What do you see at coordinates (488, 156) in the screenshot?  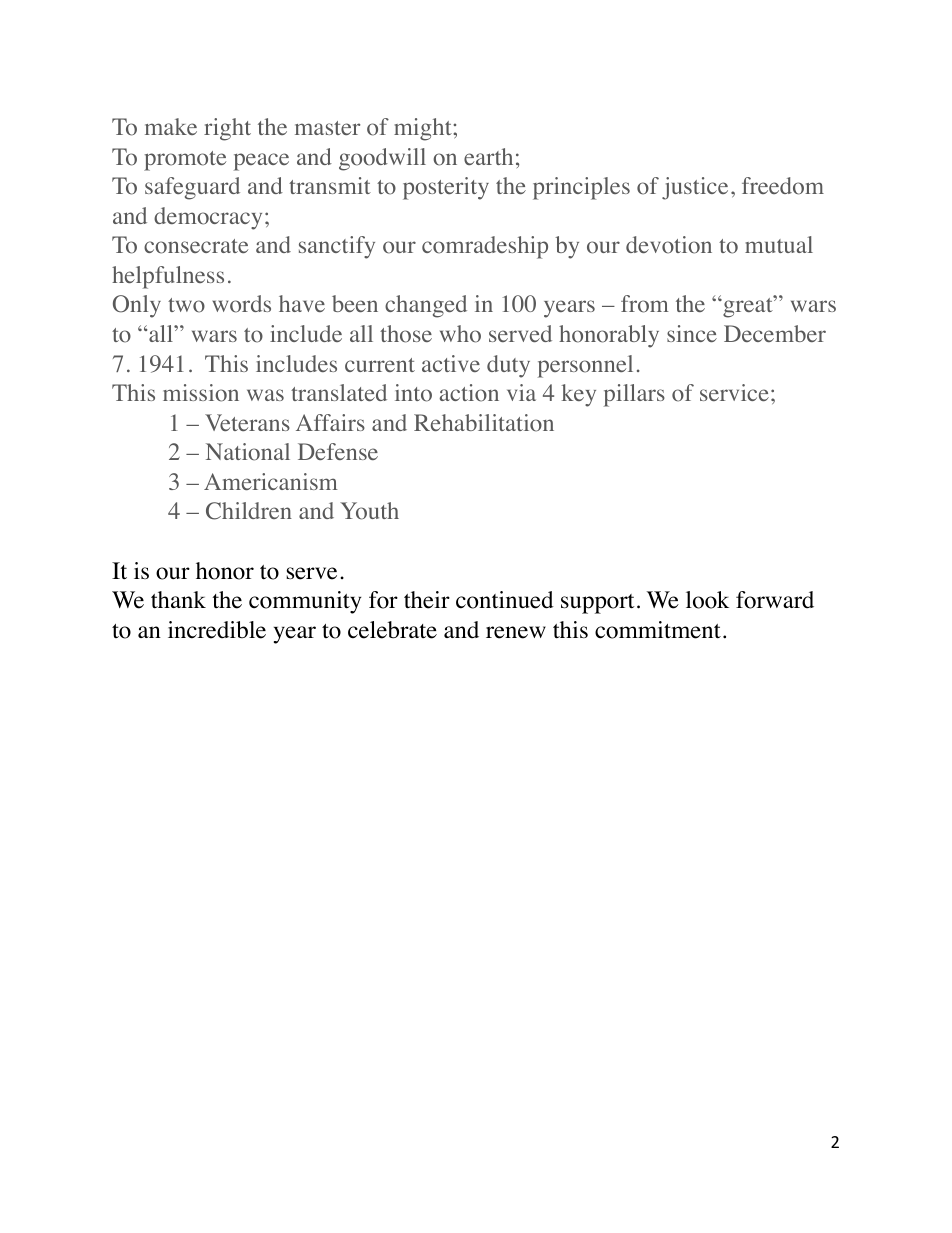 I see `earth` at bounding box center [488, 156].
